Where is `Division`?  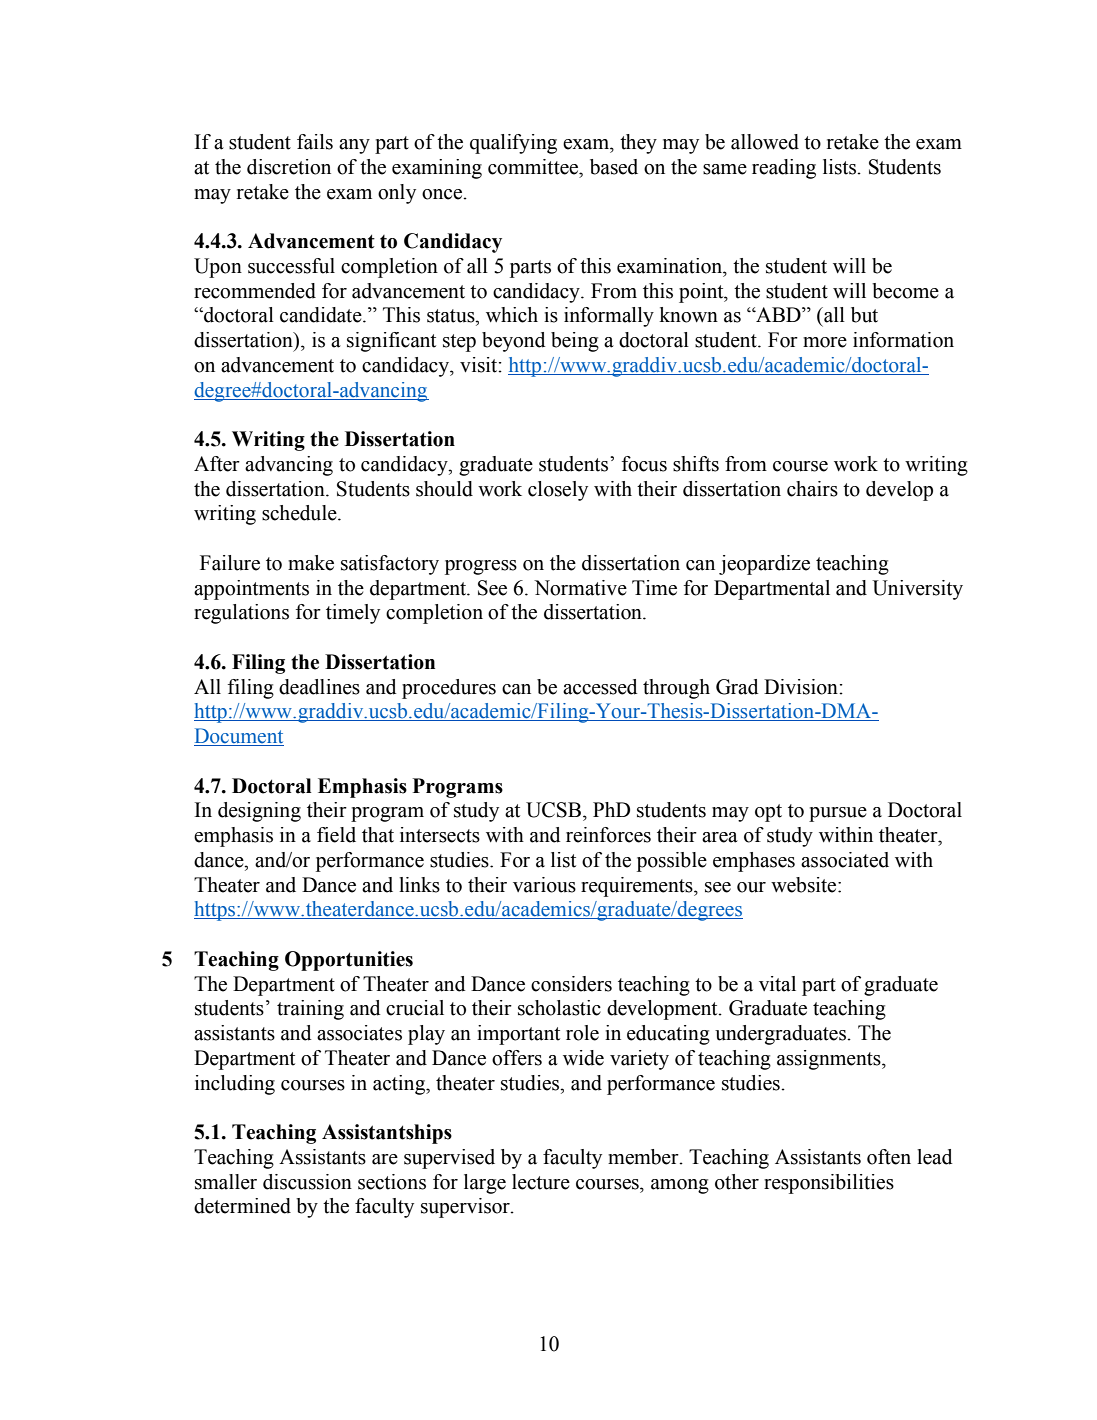
Division is located at coordinates (802, 687).
